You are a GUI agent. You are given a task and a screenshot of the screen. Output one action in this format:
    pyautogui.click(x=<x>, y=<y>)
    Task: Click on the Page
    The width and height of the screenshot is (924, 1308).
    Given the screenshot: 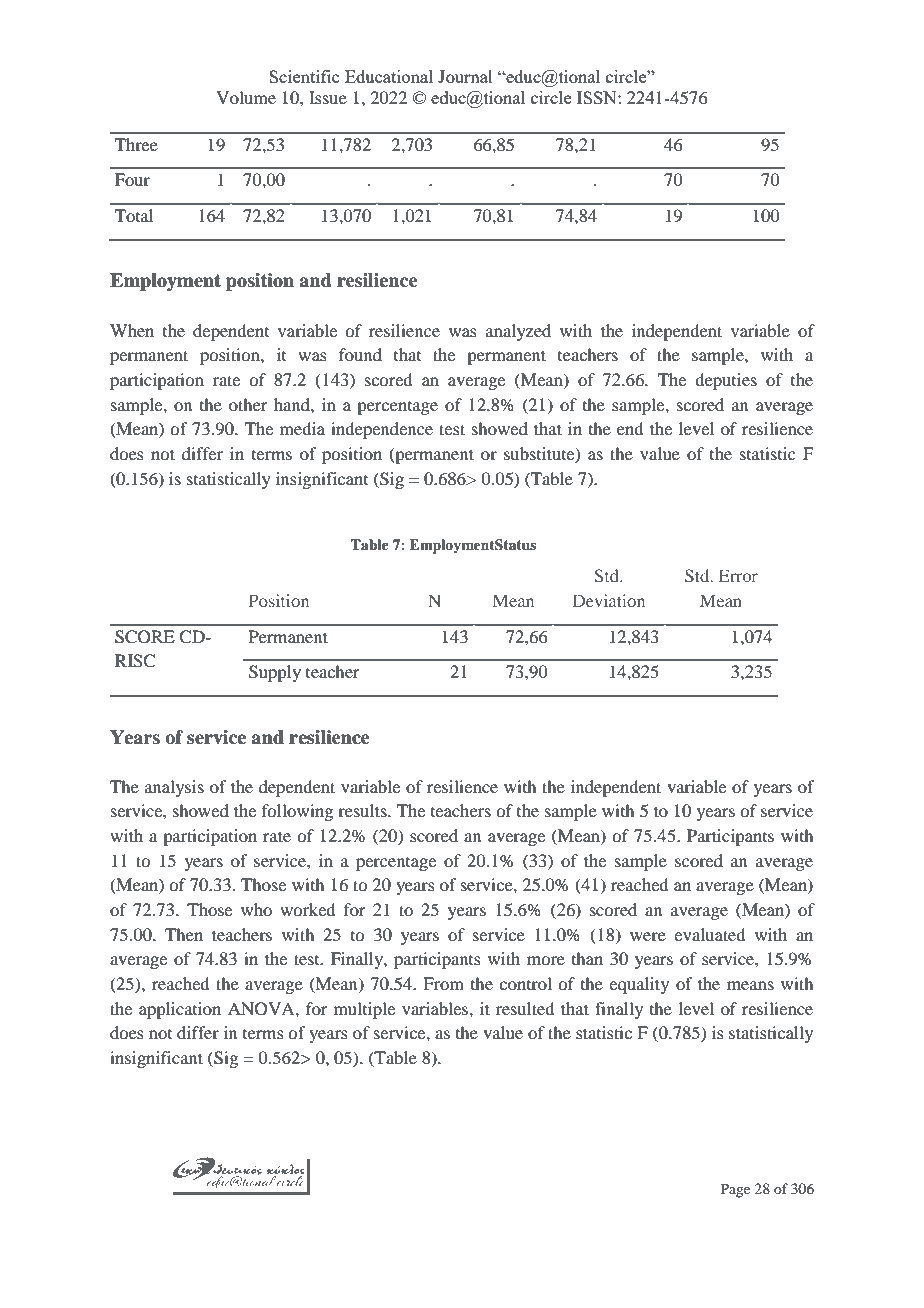 What is the action you would take?
    pyautogui.click(x=735, y=1190)
